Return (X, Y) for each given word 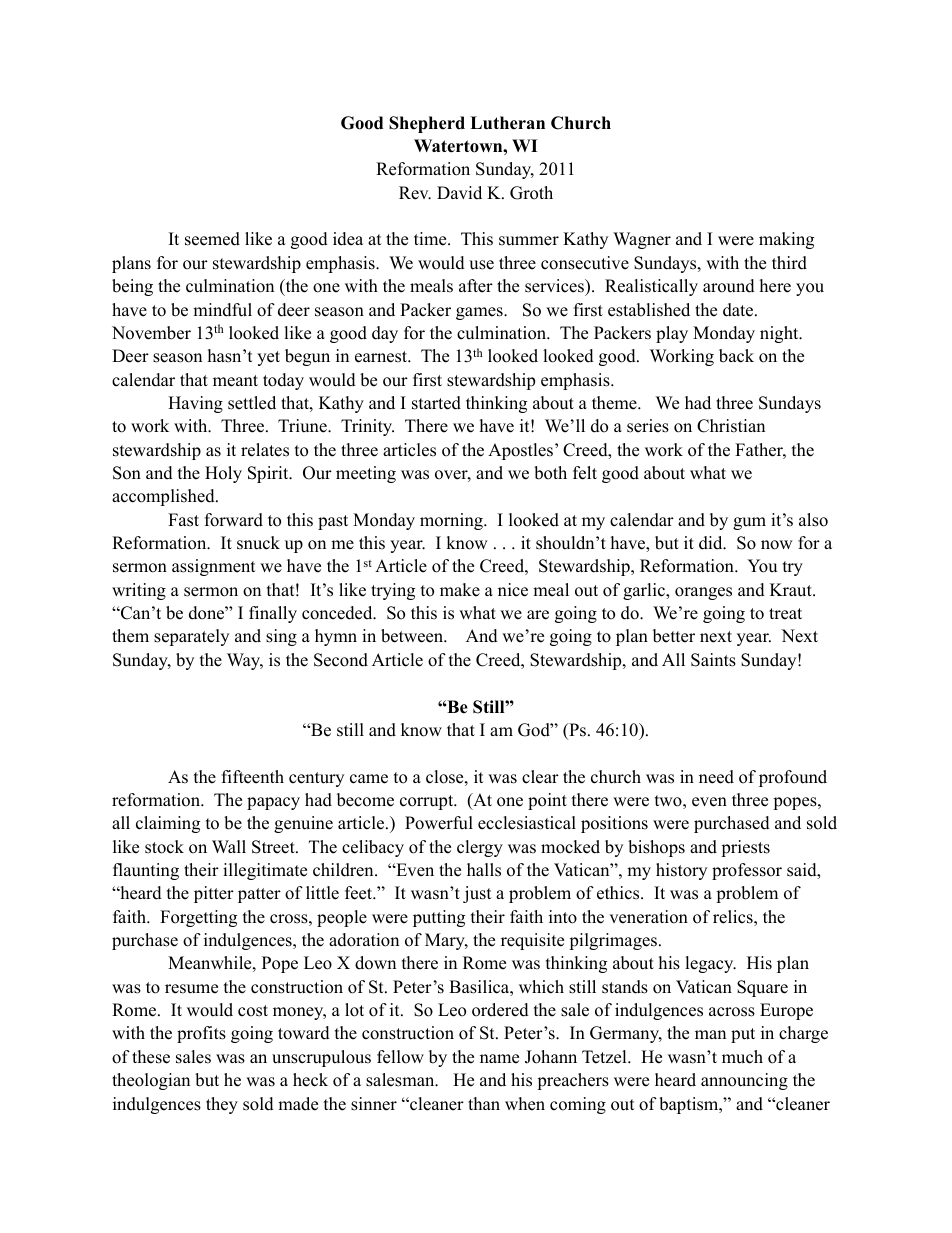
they (222, 1105)
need (716, 777)
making (786, 240)
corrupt (428, 802)
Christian (731, 426)
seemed (212, 239)
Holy (223, 474)
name (499, 1059)
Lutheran (507, 123)
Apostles (520, 451)
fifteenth (253, 777)
